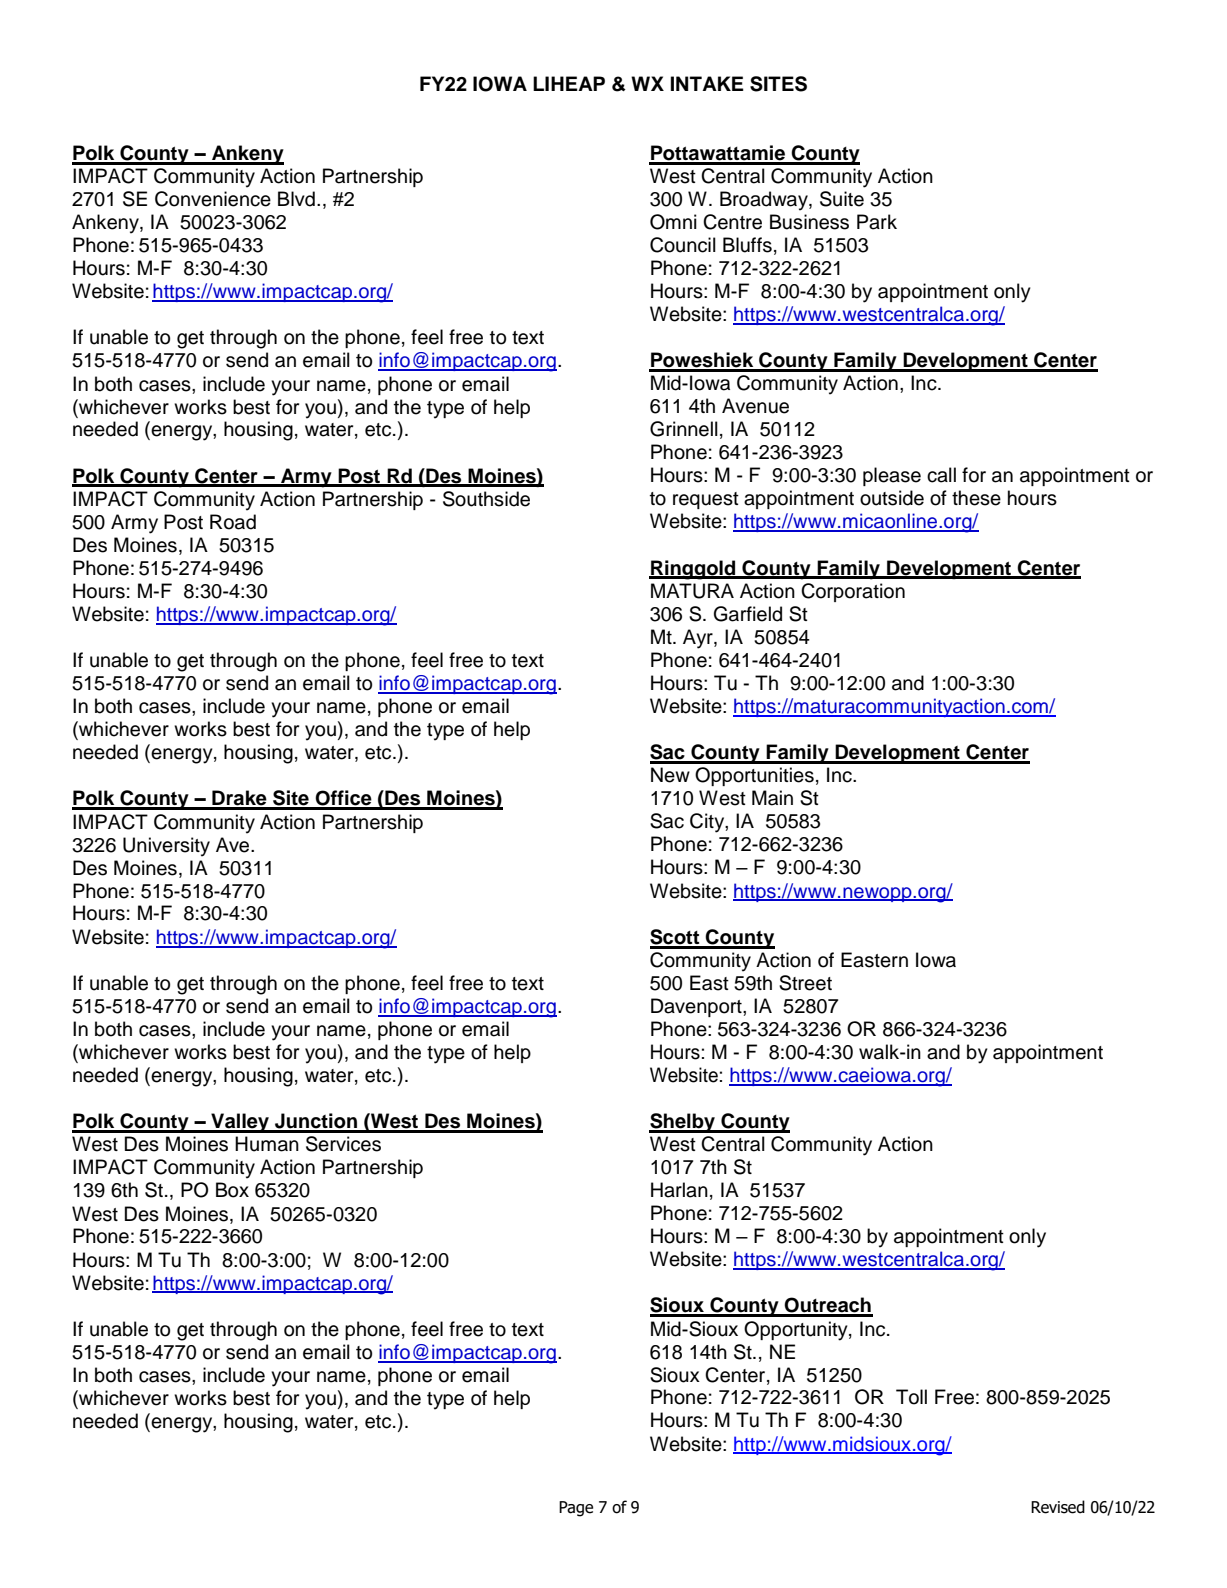 The image size is (1227, 1588). What do you see at coordinates (267, 1144) in the screenshot?
I see `Human` at bounding box center [267, 1144].
